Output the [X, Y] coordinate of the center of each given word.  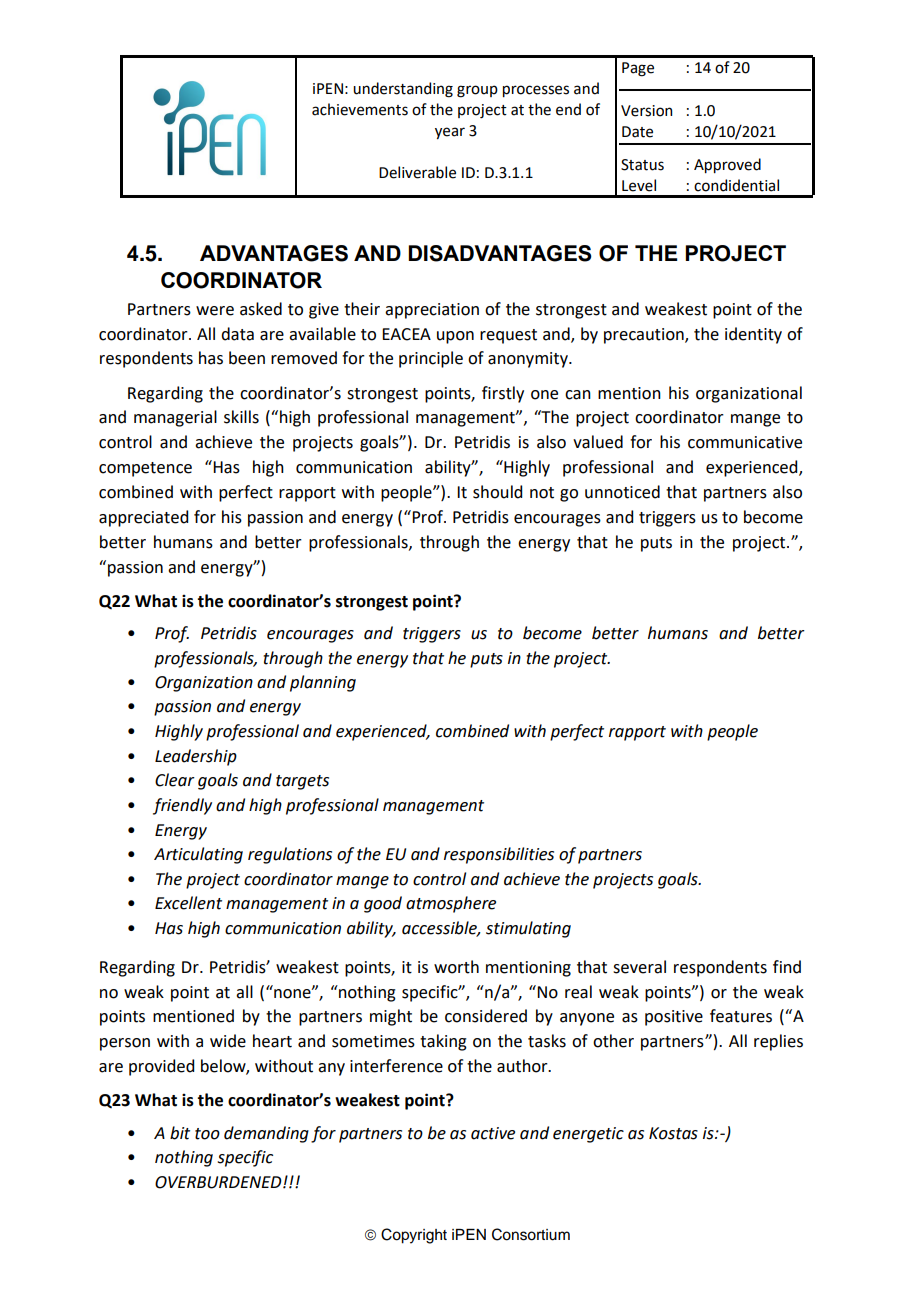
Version [646, 111]
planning [323, 683]
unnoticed [622, 492]
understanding [403, 90]
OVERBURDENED [219, 1182]
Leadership [196, 757]
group [477, 91]
